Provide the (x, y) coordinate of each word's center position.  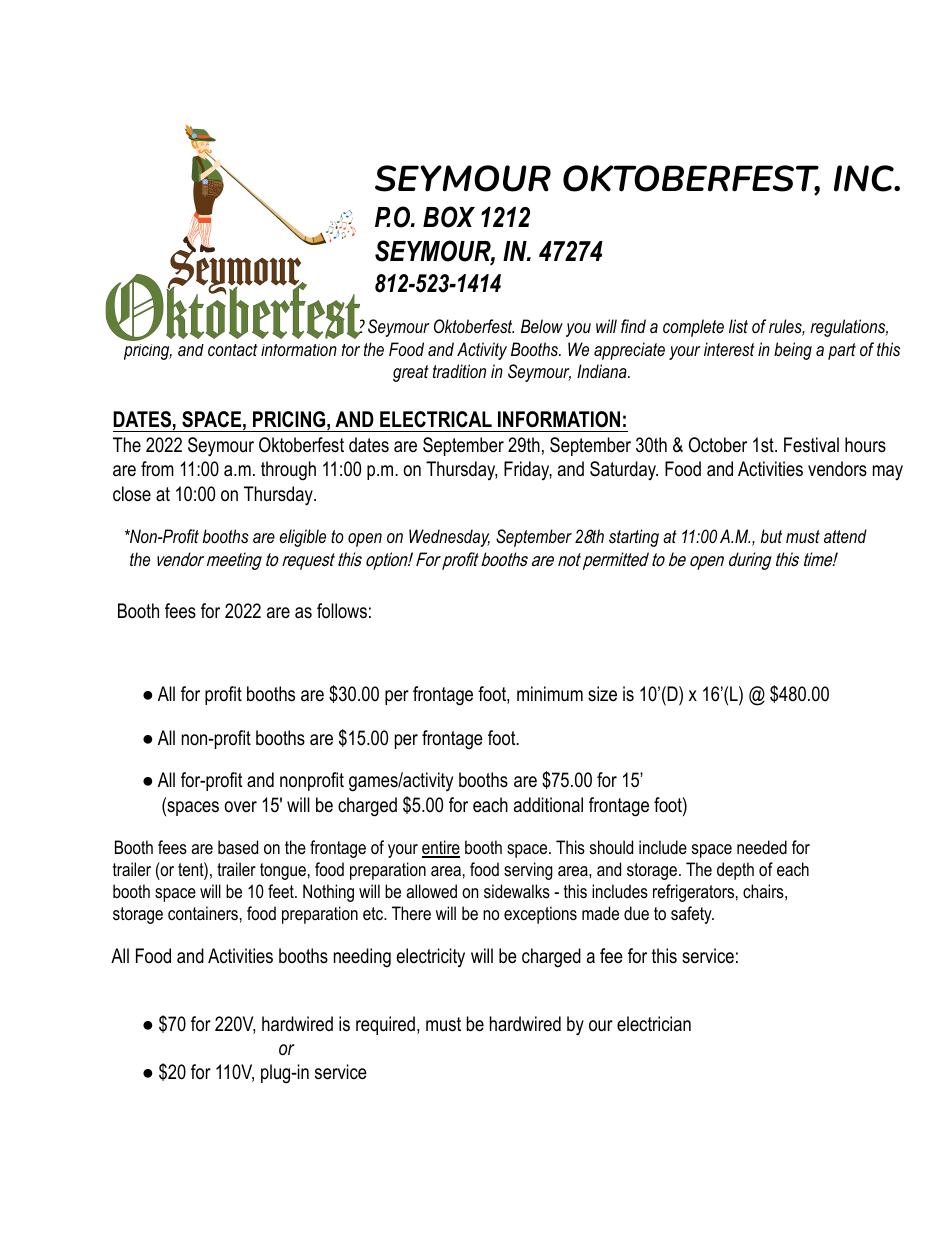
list (738, 326)
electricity (431, 957)
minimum (550, 694)
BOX (449, 217)
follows (342, 611)
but (771, 536)
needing (362, 958)
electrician (654, 1024)
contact (233, 350)
